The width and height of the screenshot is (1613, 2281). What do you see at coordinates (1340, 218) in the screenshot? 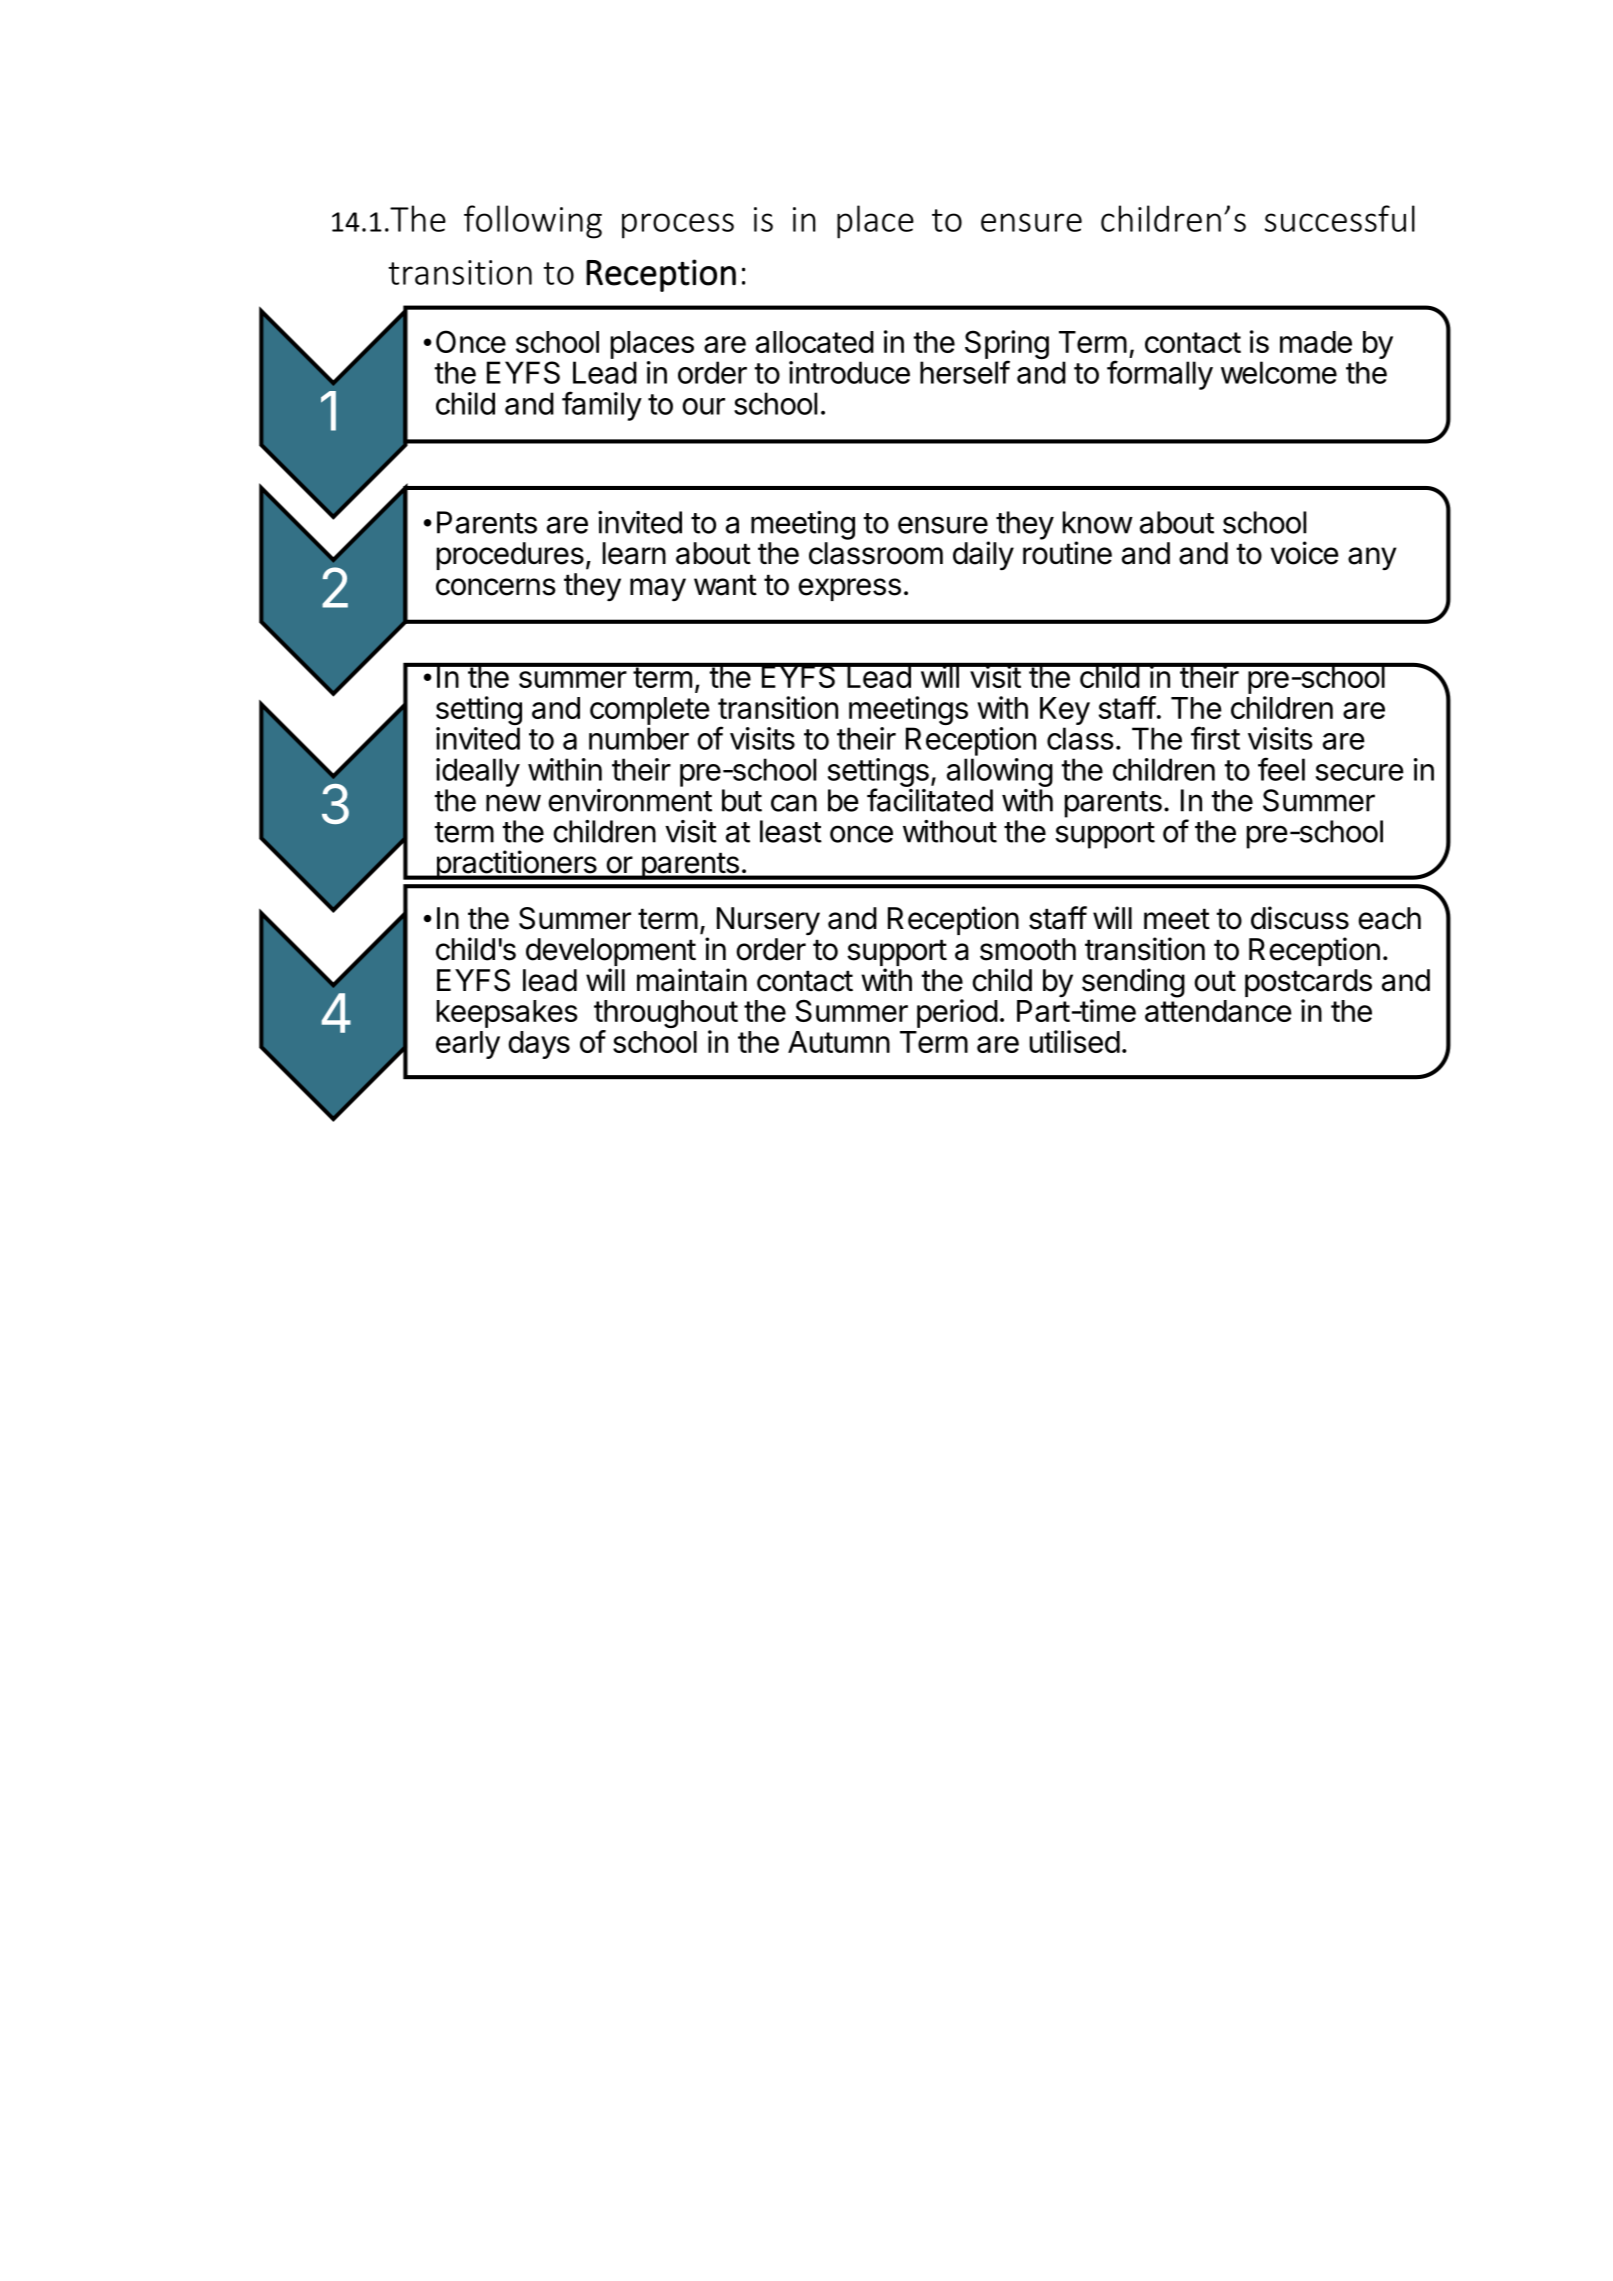
I see `successful` at bounding box center [1340, 218].
